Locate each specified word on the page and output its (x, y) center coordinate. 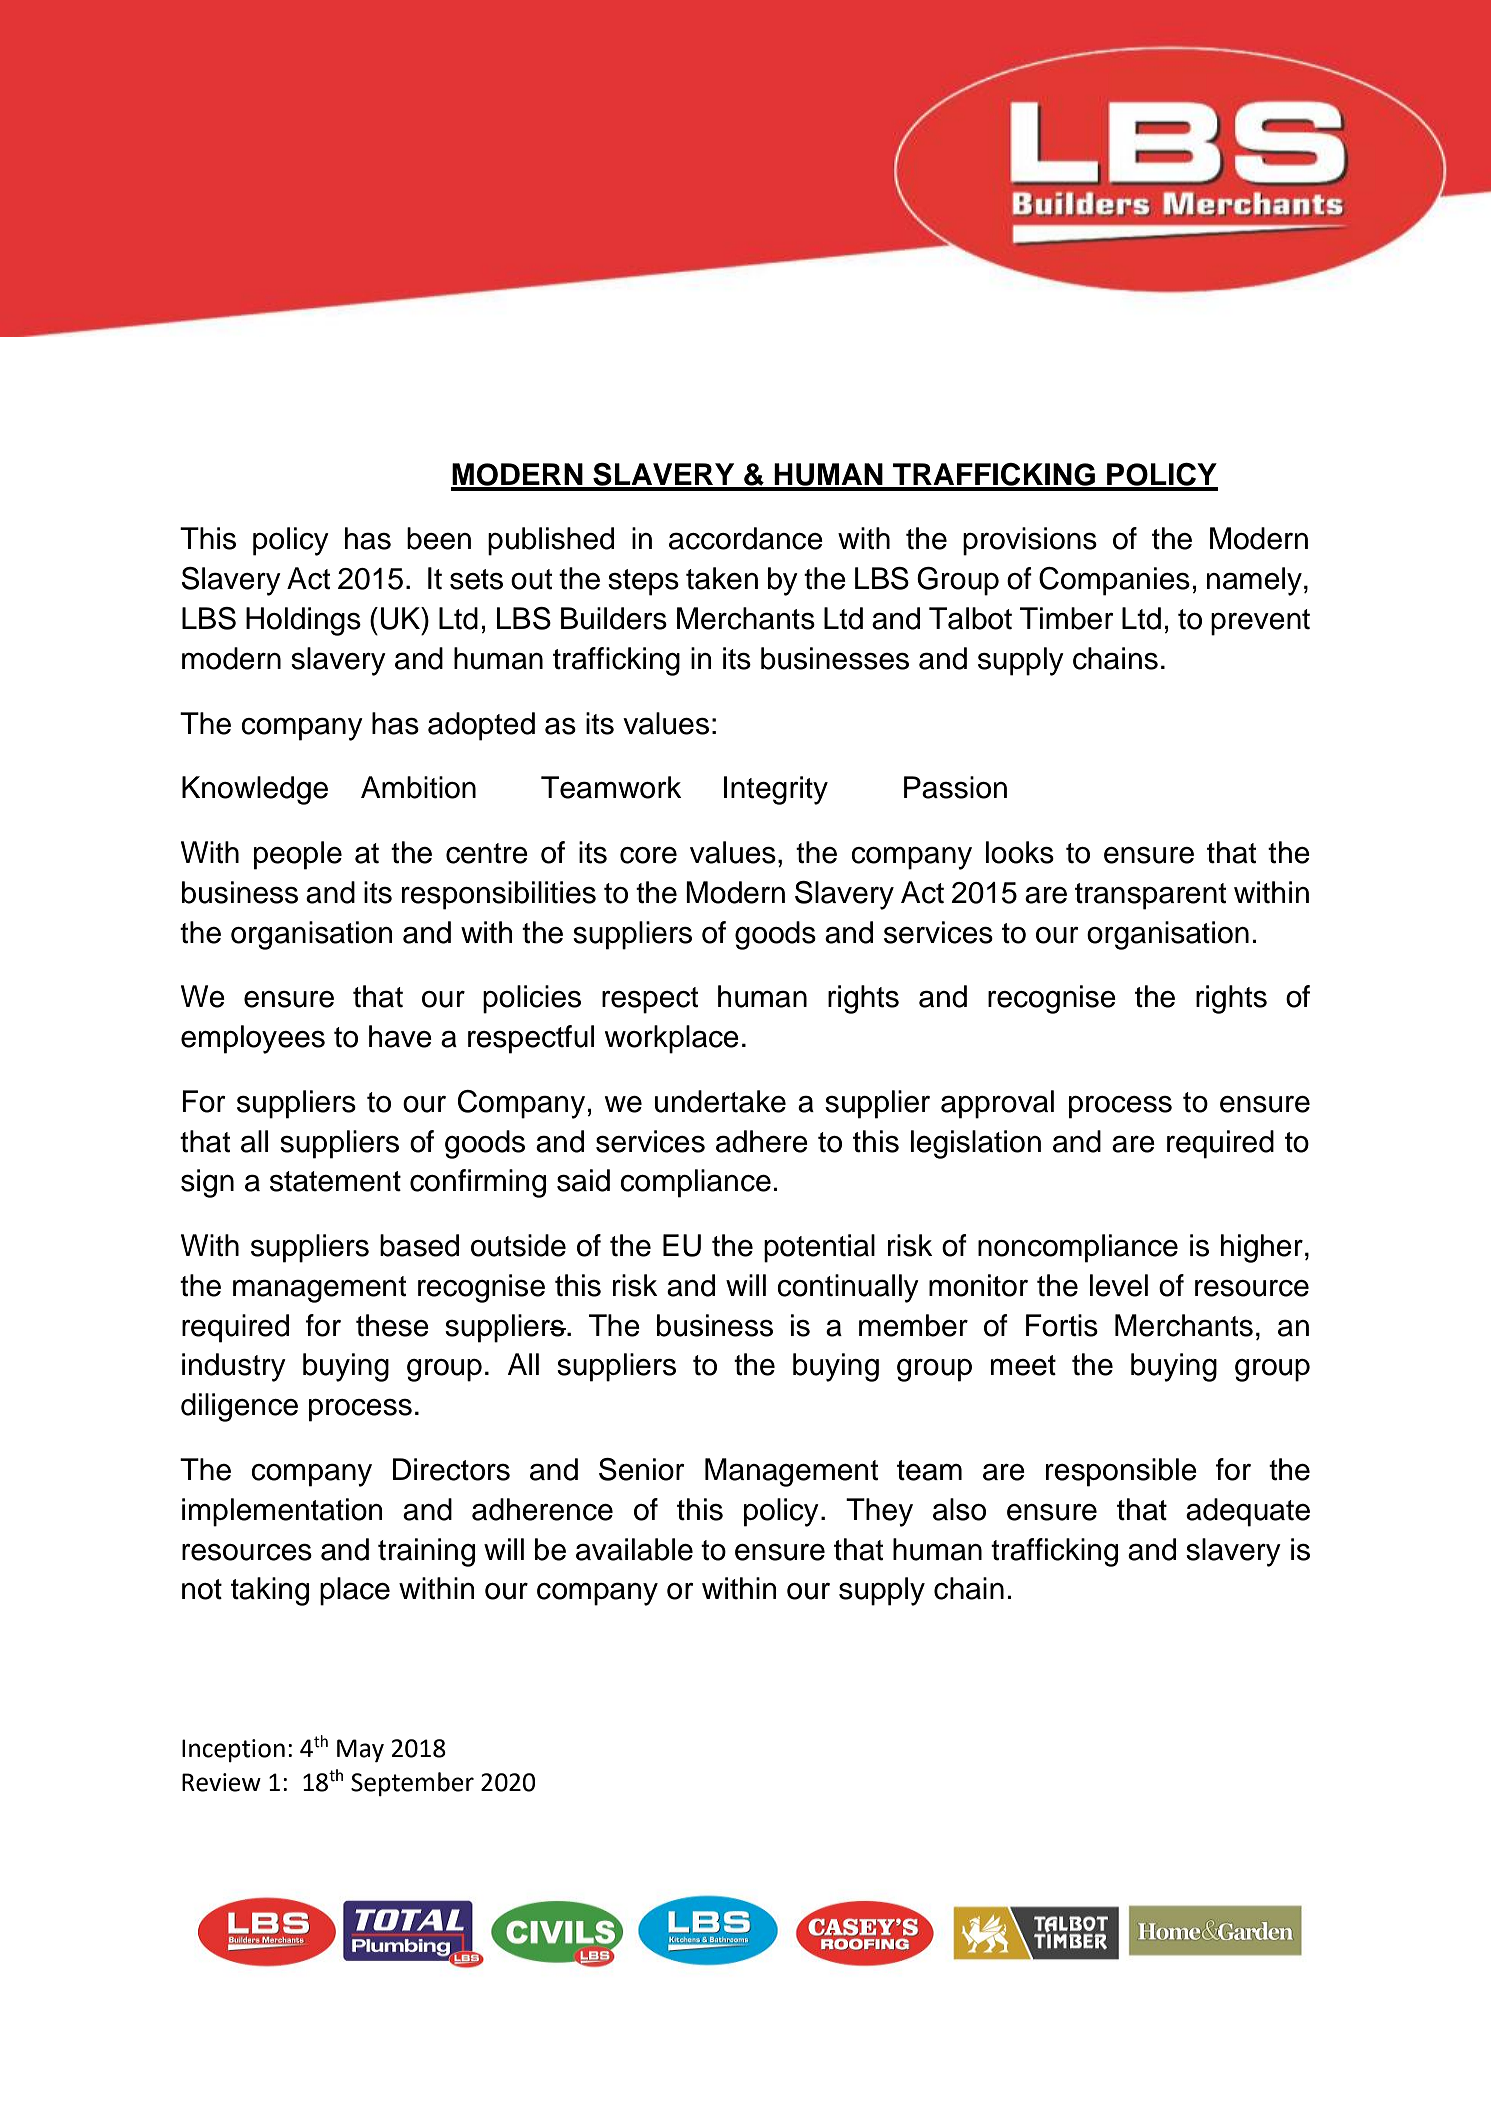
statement (335, 1181)
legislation (976, 1144)
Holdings (303, 621)
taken (722, 578)
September (412, 1784)
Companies (1114, 581)
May (360, 1750)
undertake (720, 1101)
